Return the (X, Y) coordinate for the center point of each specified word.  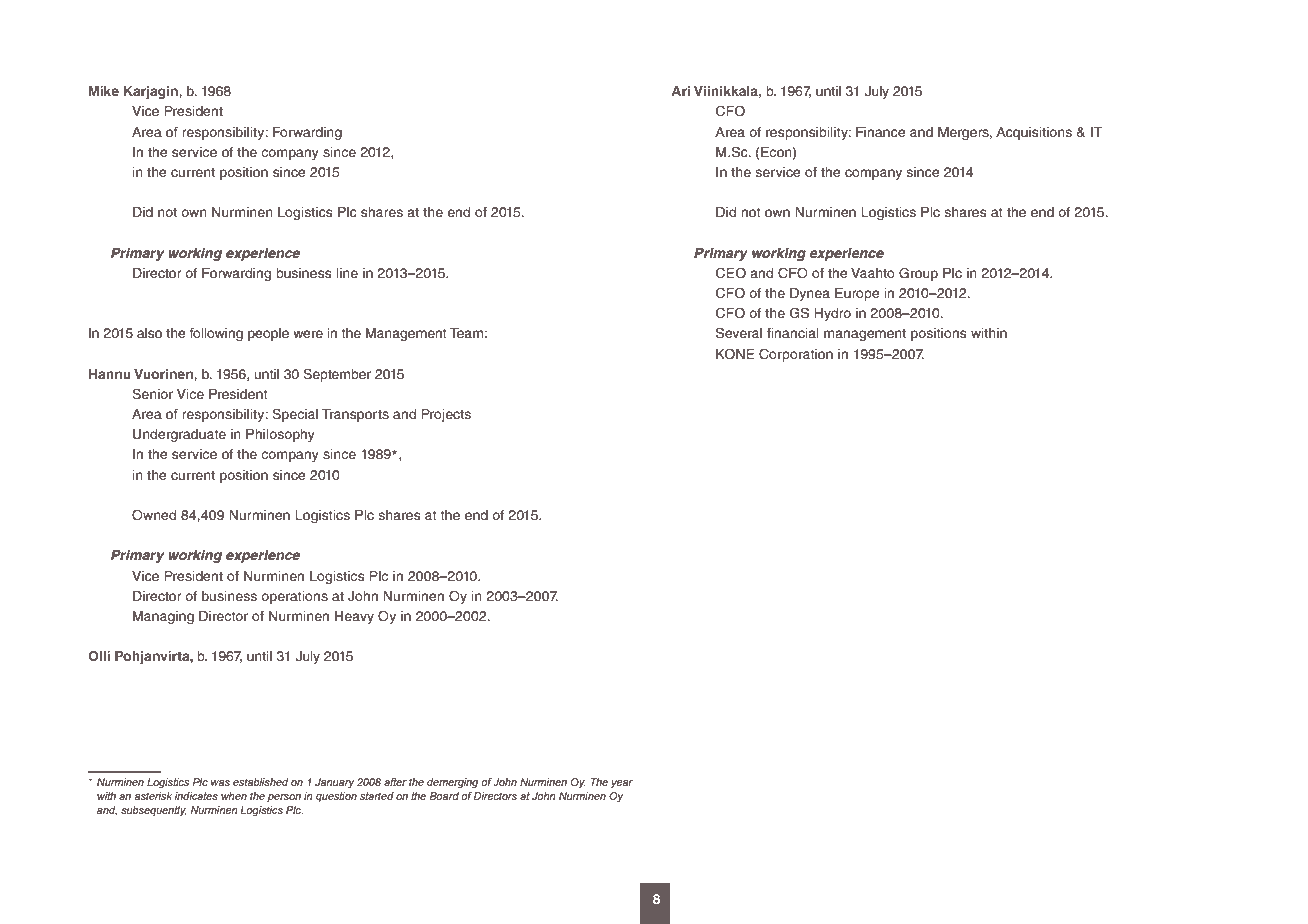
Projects (446, 415)
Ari (680, 91)
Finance (881, 132)
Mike (104, 91)
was (220, 783)
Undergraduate (179, 435)
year (622, 784)
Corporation (796, 355)
